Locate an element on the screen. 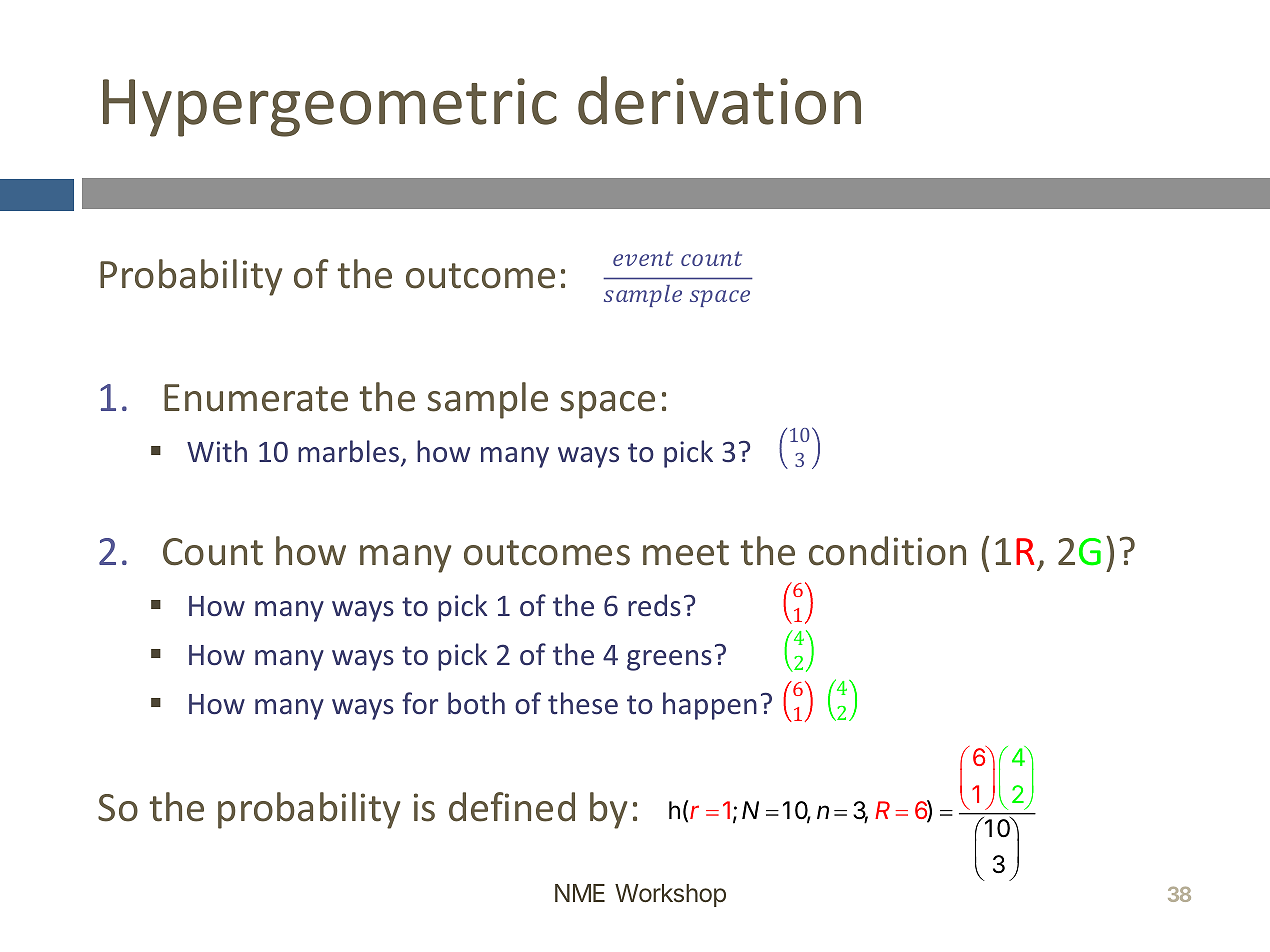  condition is located at coordinates (887, 551).
